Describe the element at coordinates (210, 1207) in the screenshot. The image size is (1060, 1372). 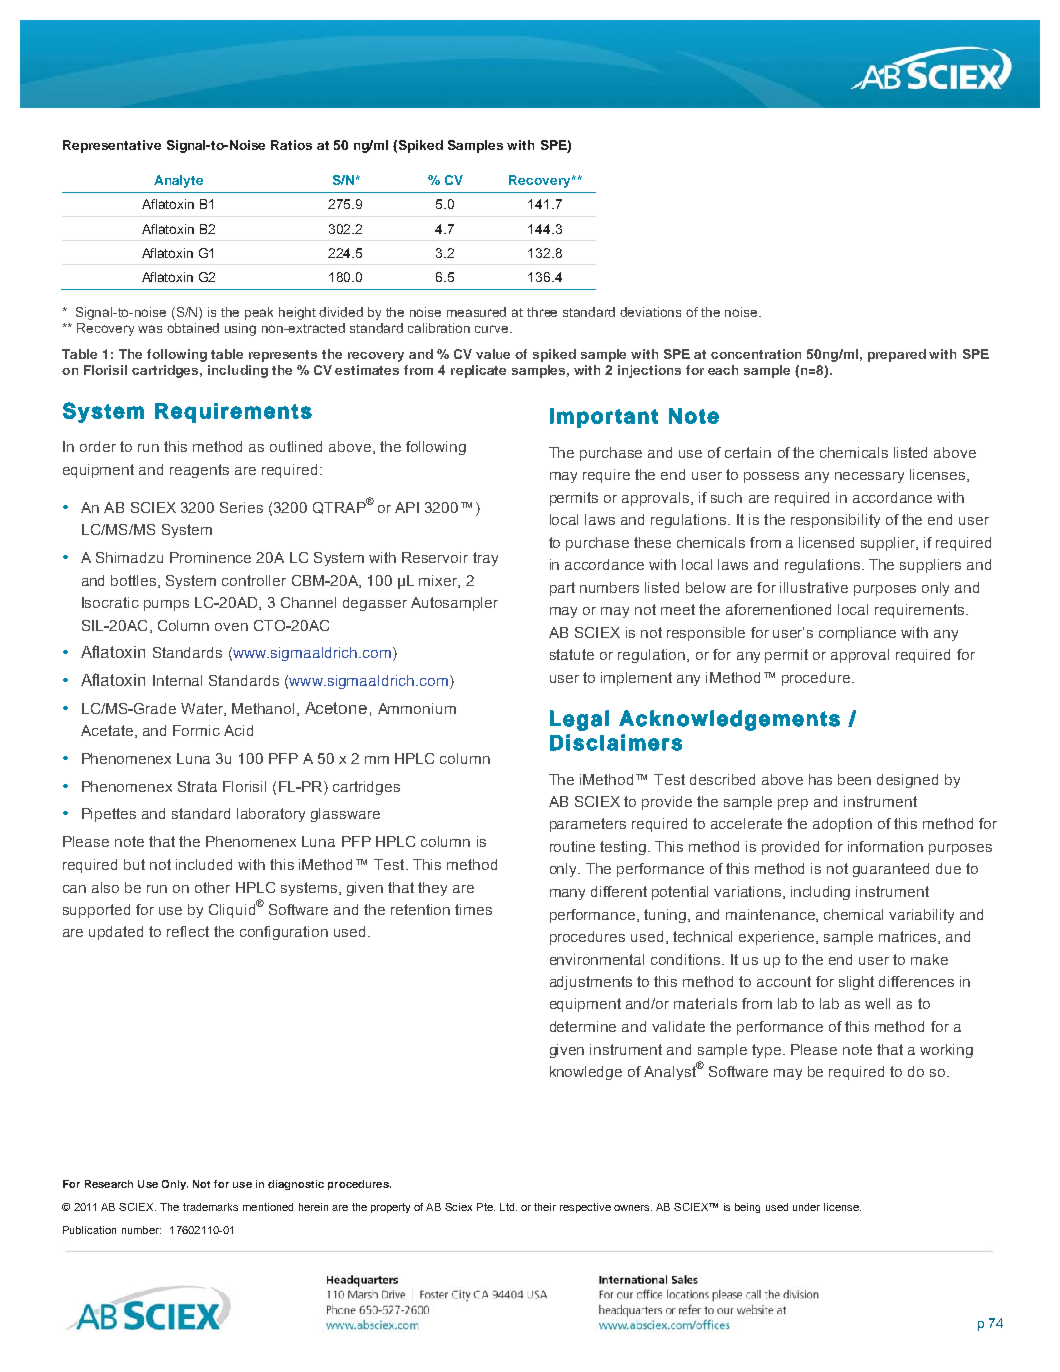
I see `trademarks` at that location.
